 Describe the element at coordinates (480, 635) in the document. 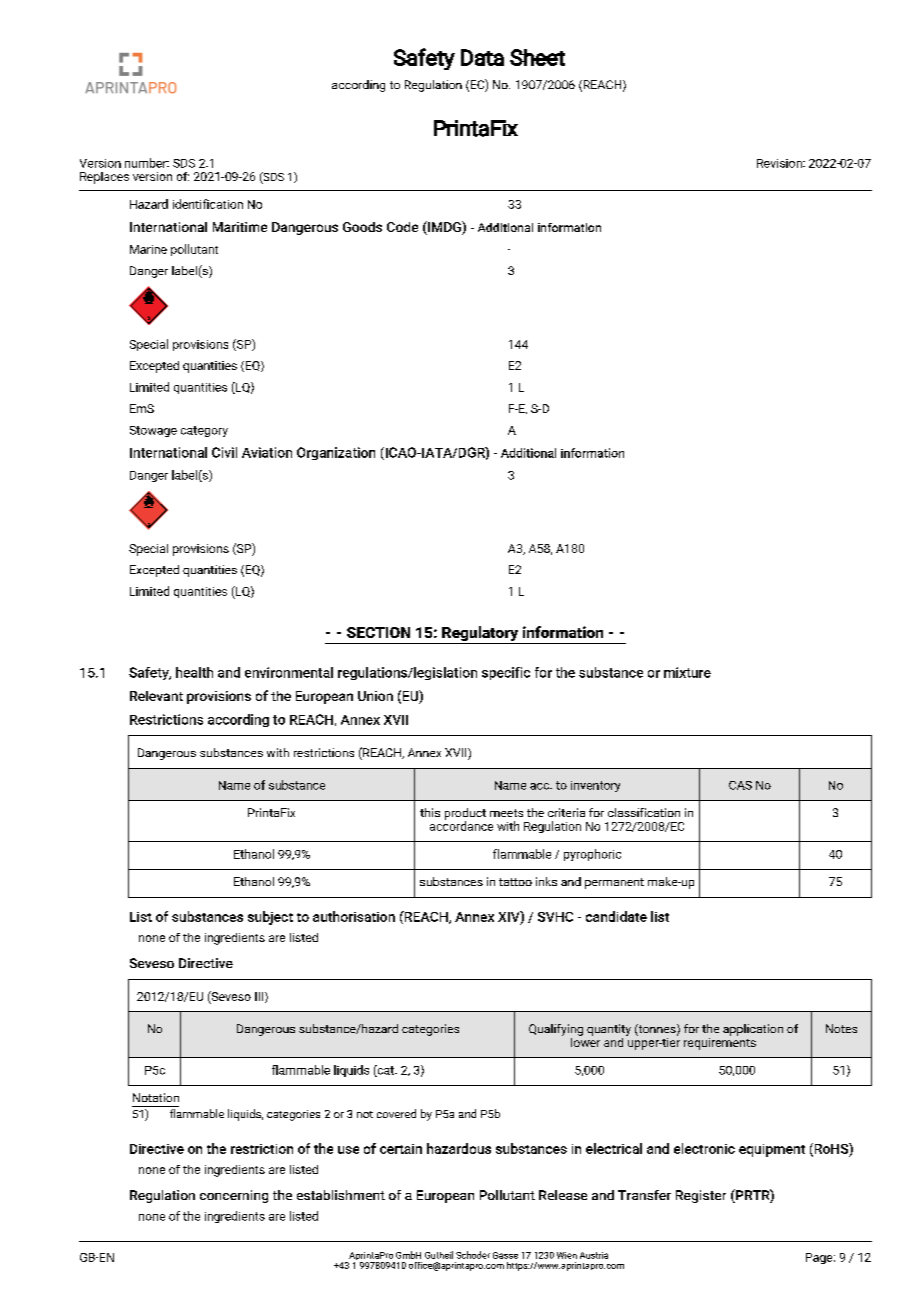

I see `Regulatory` at that location.
